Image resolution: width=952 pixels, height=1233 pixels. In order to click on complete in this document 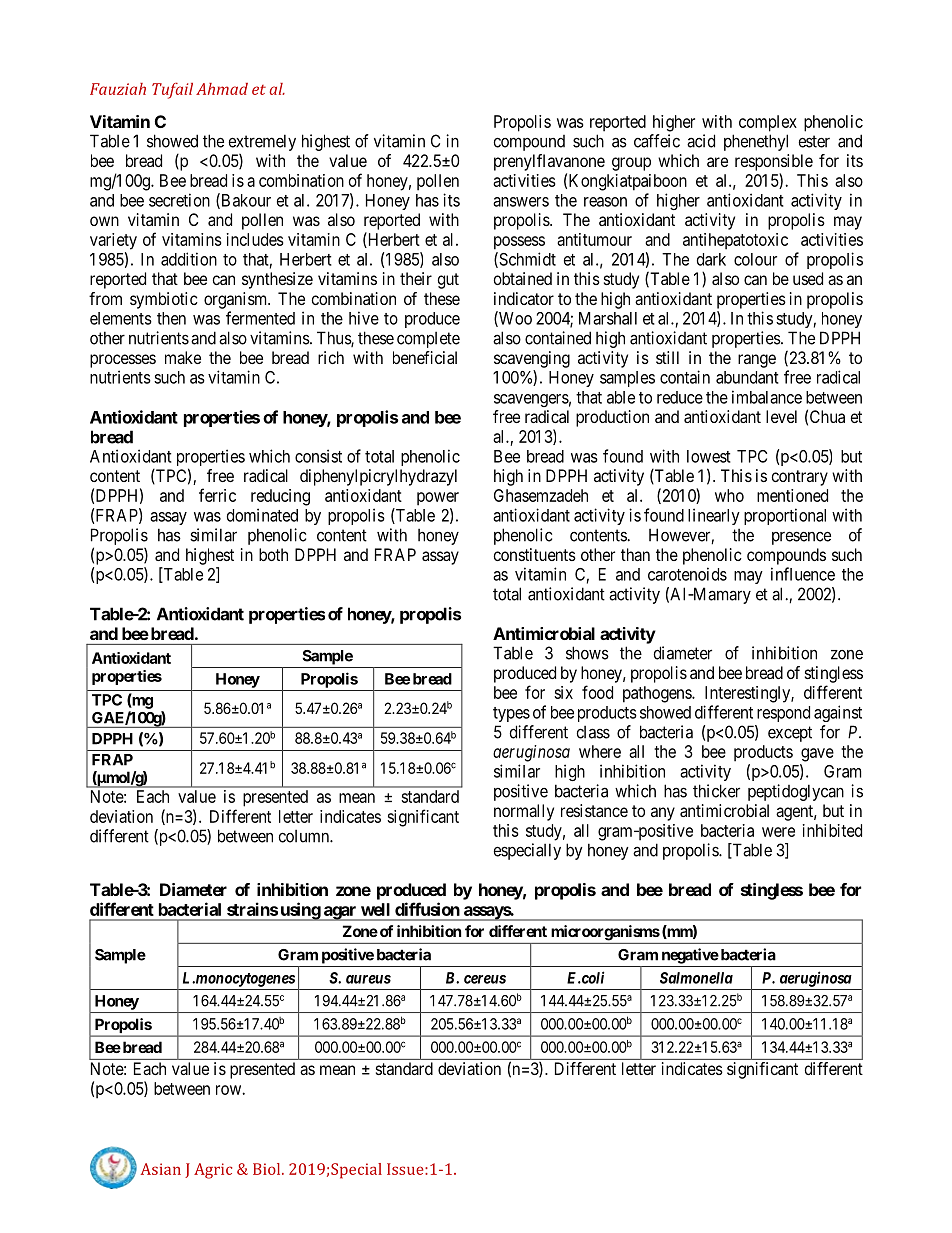, I will do `click(428, 340)`.
